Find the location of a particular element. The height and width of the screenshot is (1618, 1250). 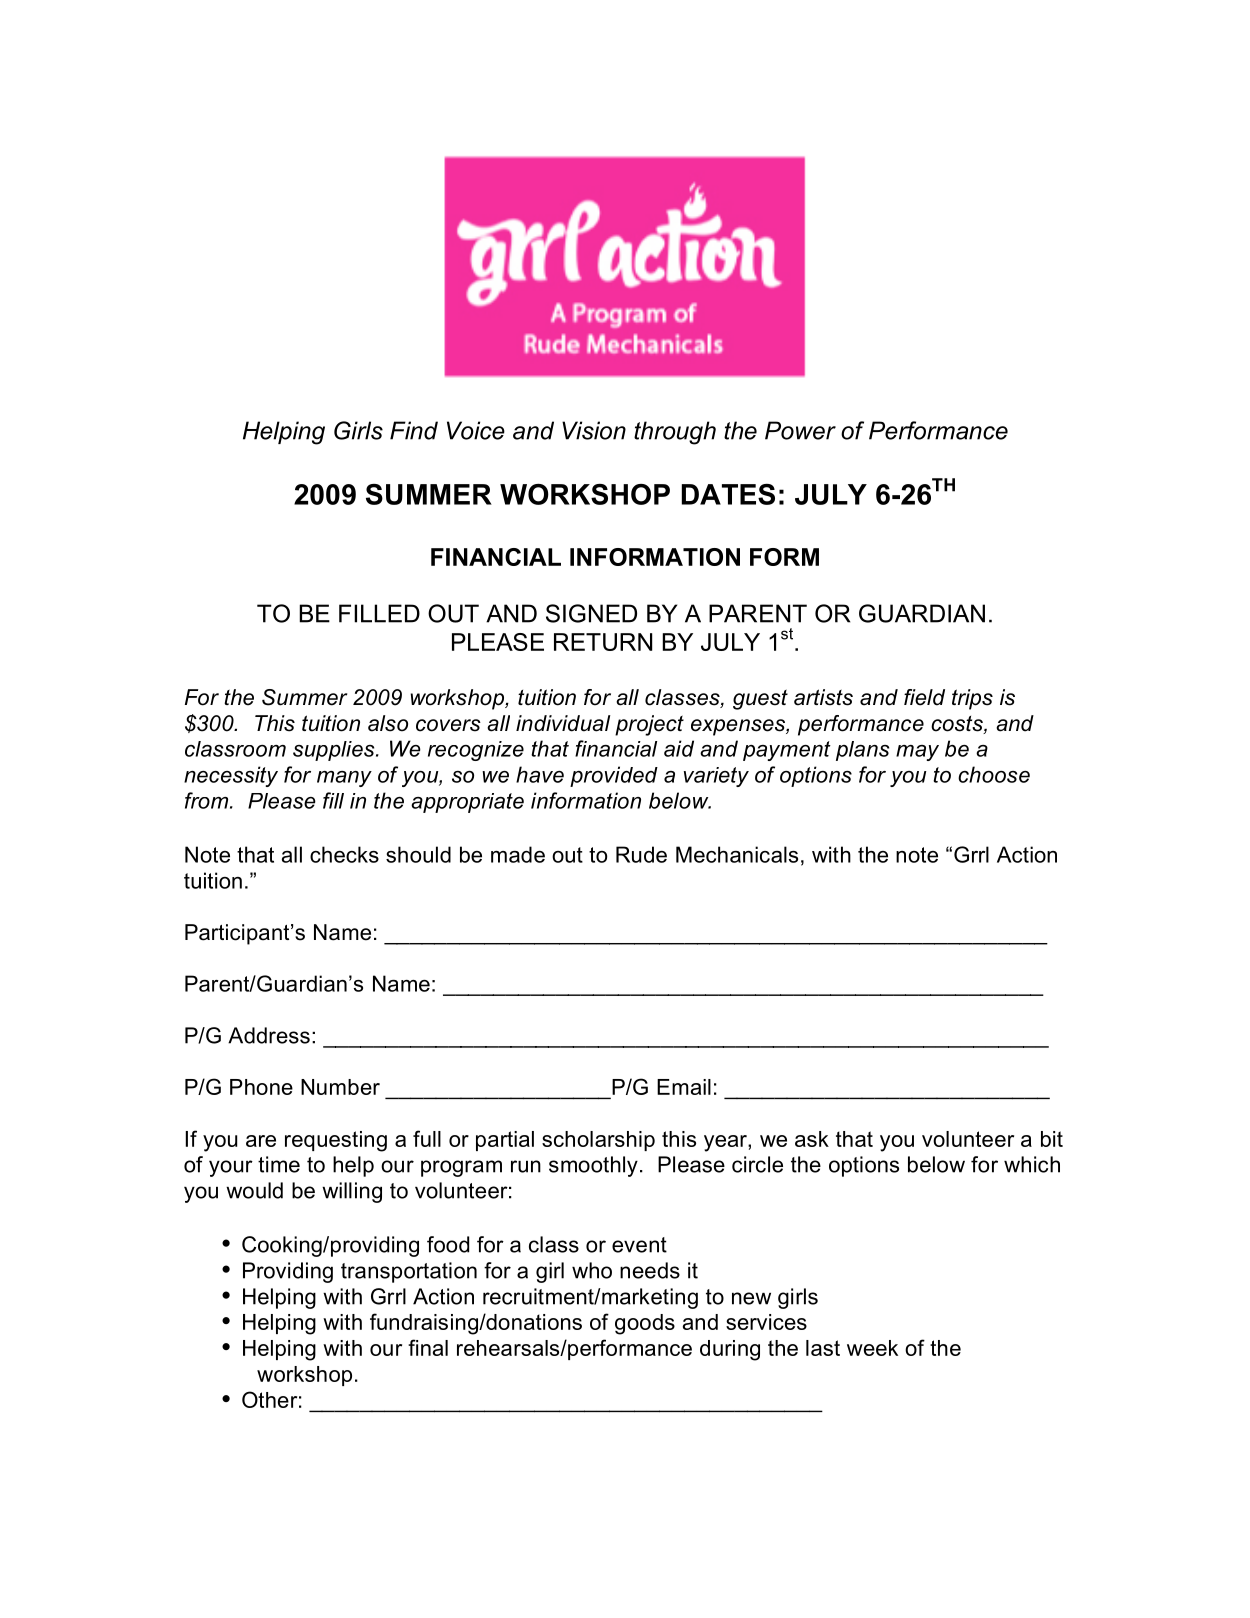

bit is located at coordinates (1052, 1139).
